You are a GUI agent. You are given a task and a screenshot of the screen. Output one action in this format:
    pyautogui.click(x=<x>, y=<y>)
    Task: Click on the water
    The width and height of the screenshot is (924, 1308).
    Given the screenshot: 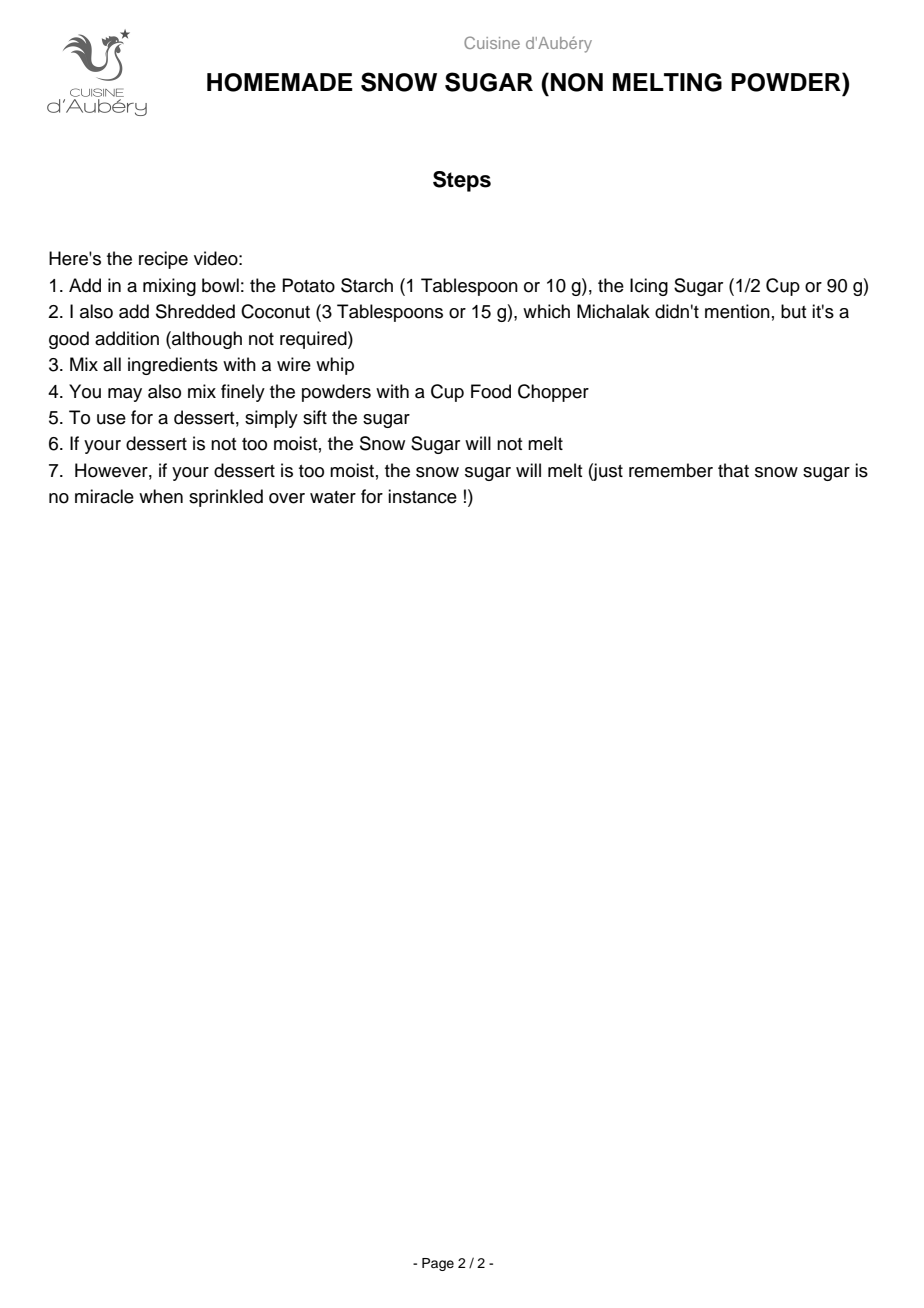 What is the action you would take?
    pyautogui.click(x=333, y=497)
